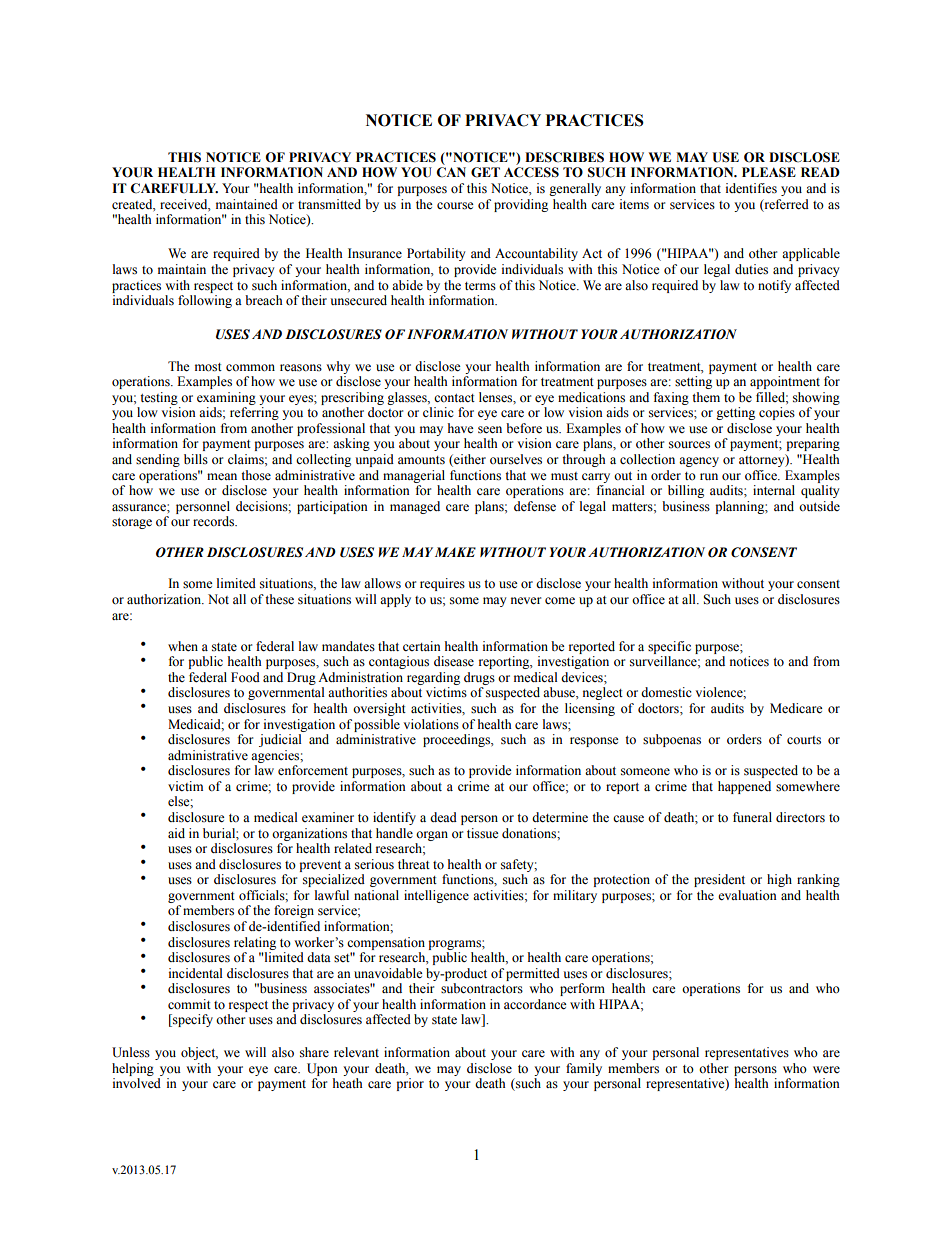 This screenshot has height=1233, width=952. Describe the element at coordinates (294, 911) in the screenshot. I see `foreign` at that location.
